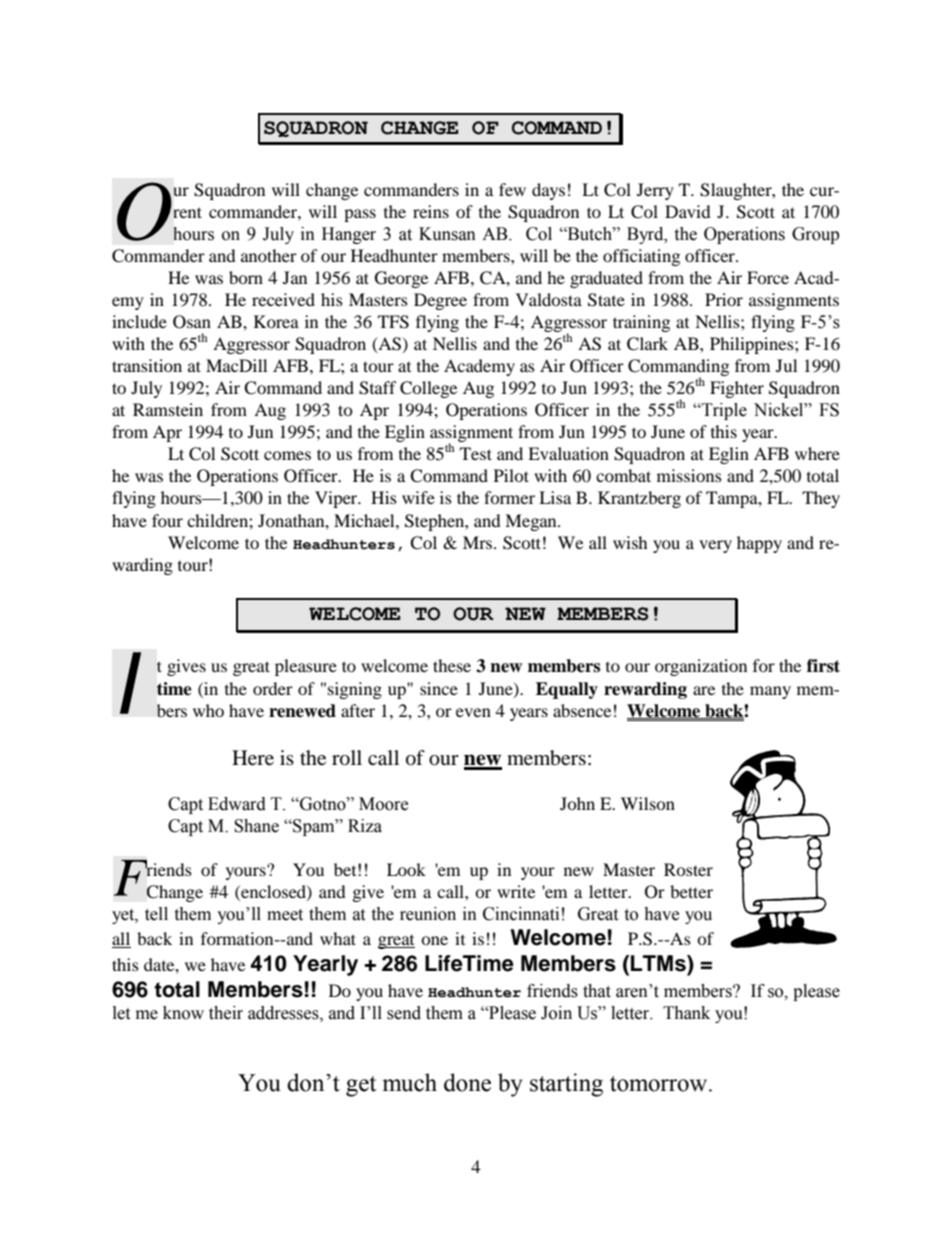 This image has width=952, height=1233. What do you see at coordinates (689, 475) in the image?
I see `missions` at bounding box center [689, 475].
